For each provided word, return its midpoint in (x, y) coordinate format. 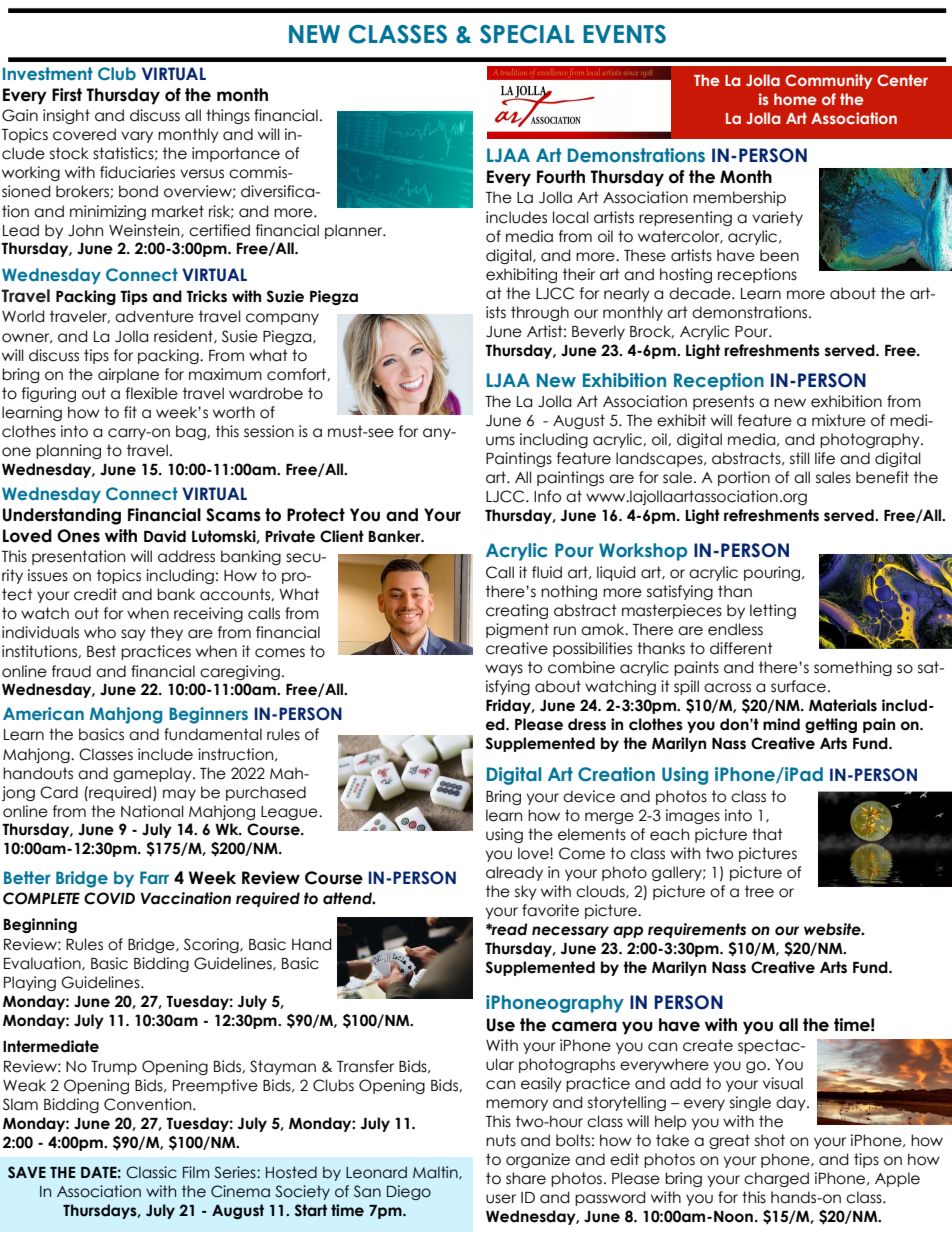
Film (196, 1172)
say (133, 635)
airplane (128, 375)
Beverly (598, 332)
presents (723, 402)
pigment (517, 630)
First (67, 95)
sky (526, 892)
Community (829, 81)
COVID (109, 898)
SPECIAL (527, 34)
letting (773, 611)
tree (759, 891)
